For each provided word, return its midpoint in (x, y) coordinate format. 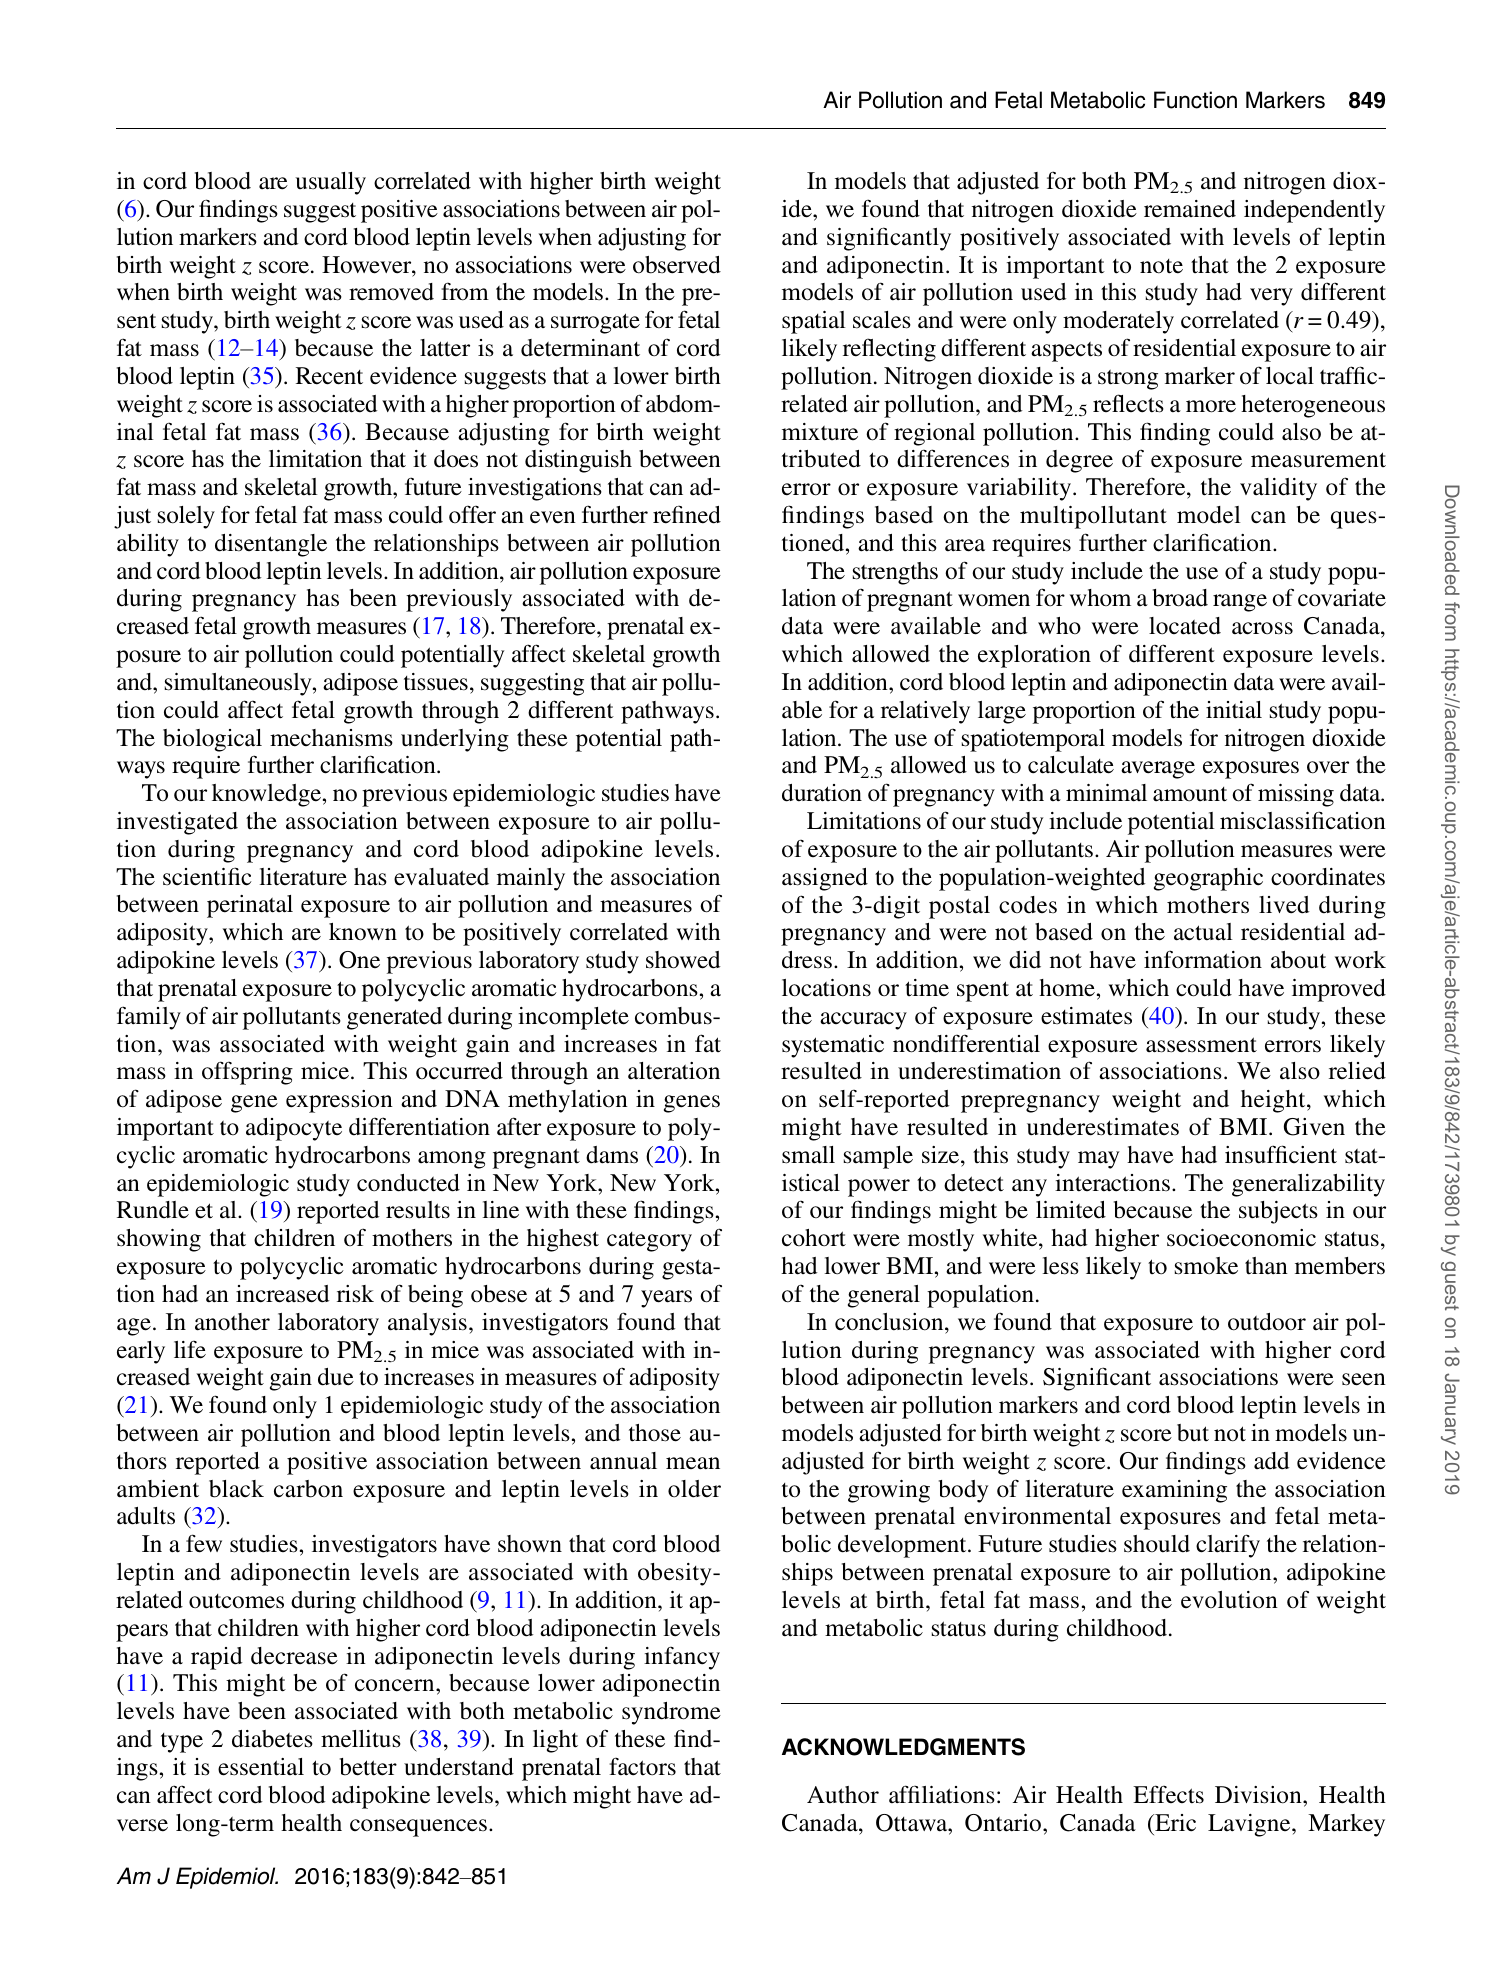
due (336, 1377)
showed (683, 960)
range (1240, 603)
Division (1259, 1795)
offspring (247, 1073)
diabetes (272, 1739)
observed (677, 265)
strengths (895, 573)
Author (843, 1795)
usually (330, 183)
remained (1190, 209)
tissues (436, 682)
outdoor (1267, 1322)
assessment (1201, 1045)
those (655, 1433)
